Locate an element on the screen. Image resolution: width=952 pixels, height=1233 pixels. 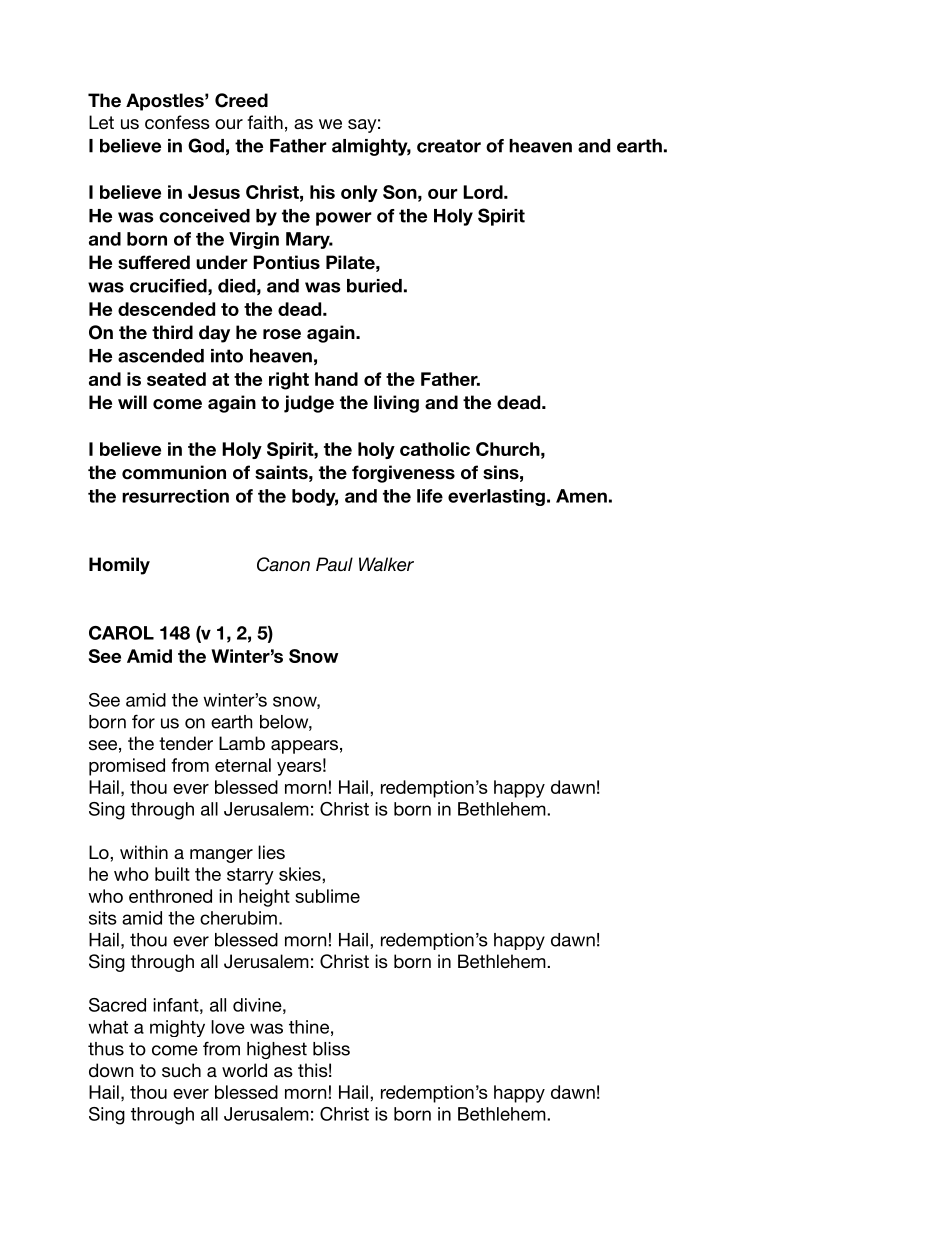
Paul is located at coordinates (334, 564).
